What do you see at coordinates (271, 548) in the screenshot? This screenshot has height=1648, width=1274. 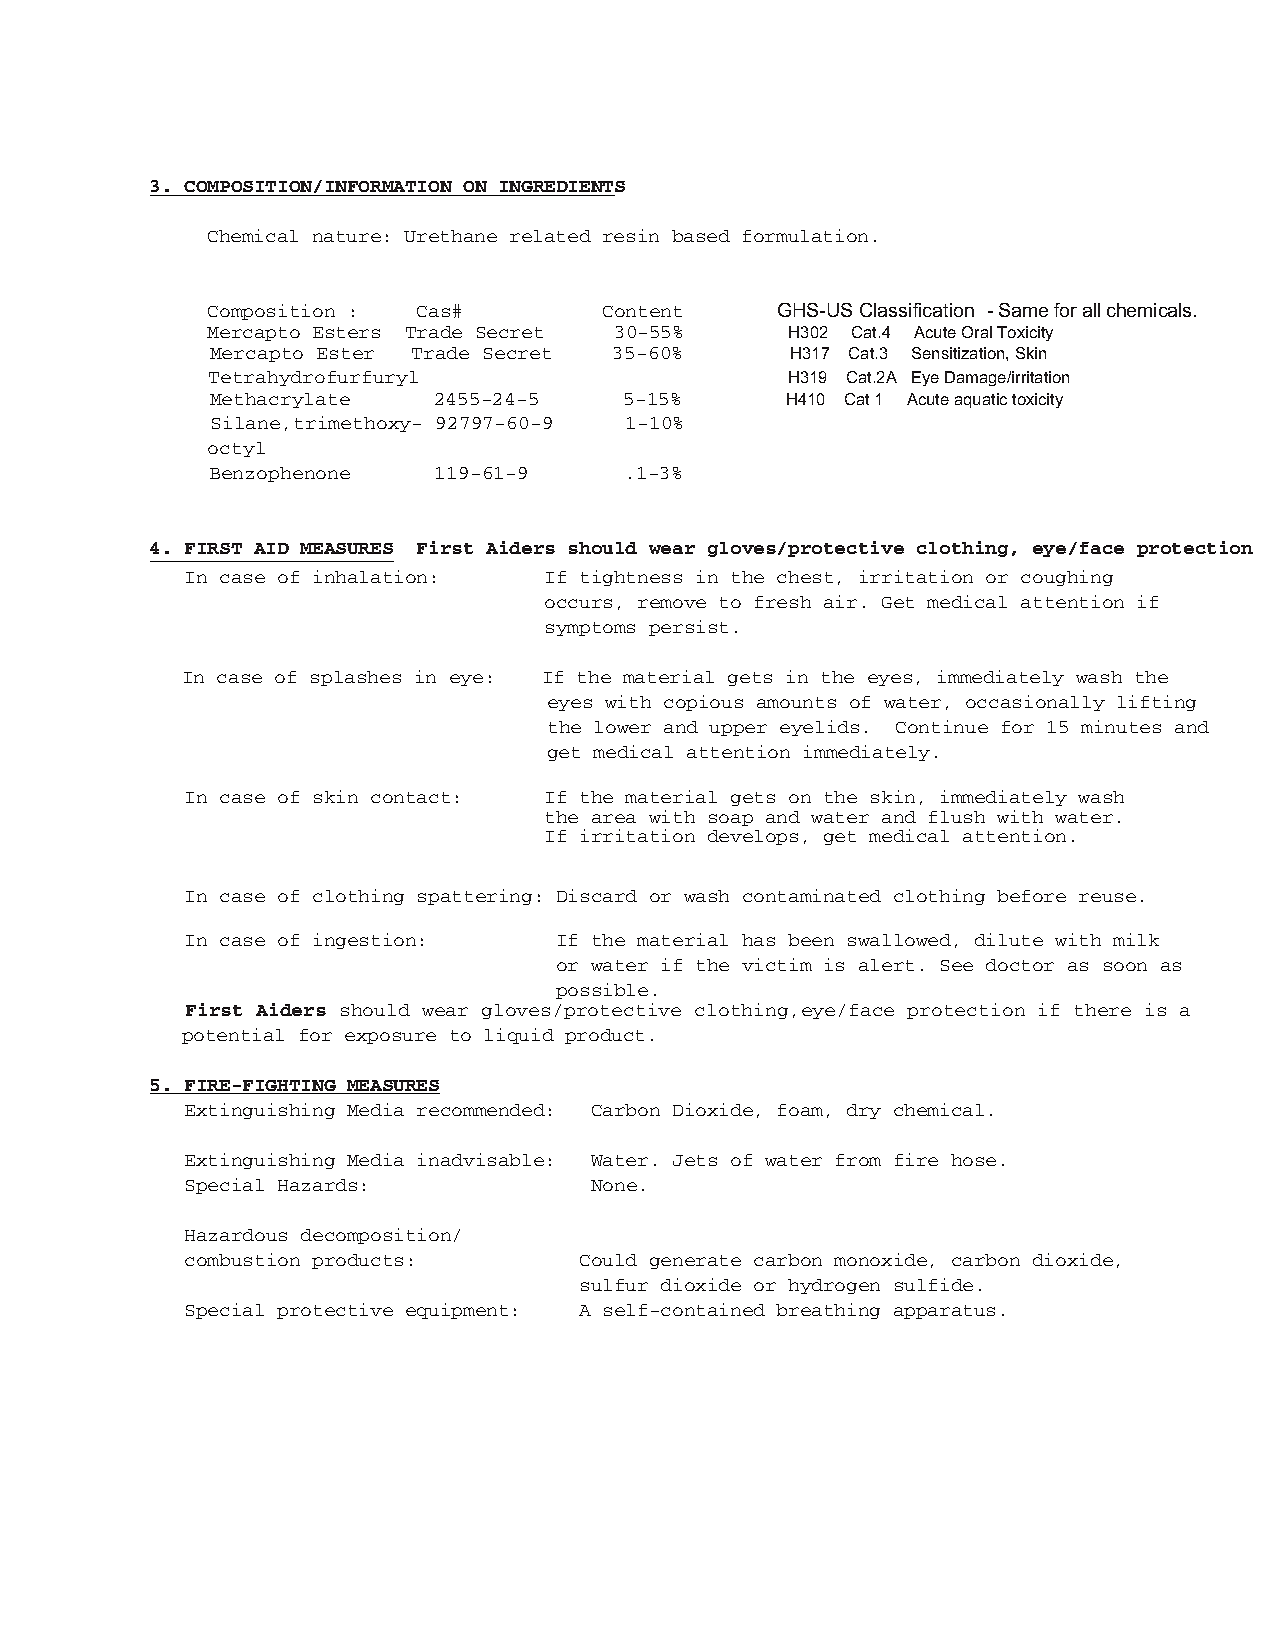 I see `AID` at bounding box center [271, 548].
